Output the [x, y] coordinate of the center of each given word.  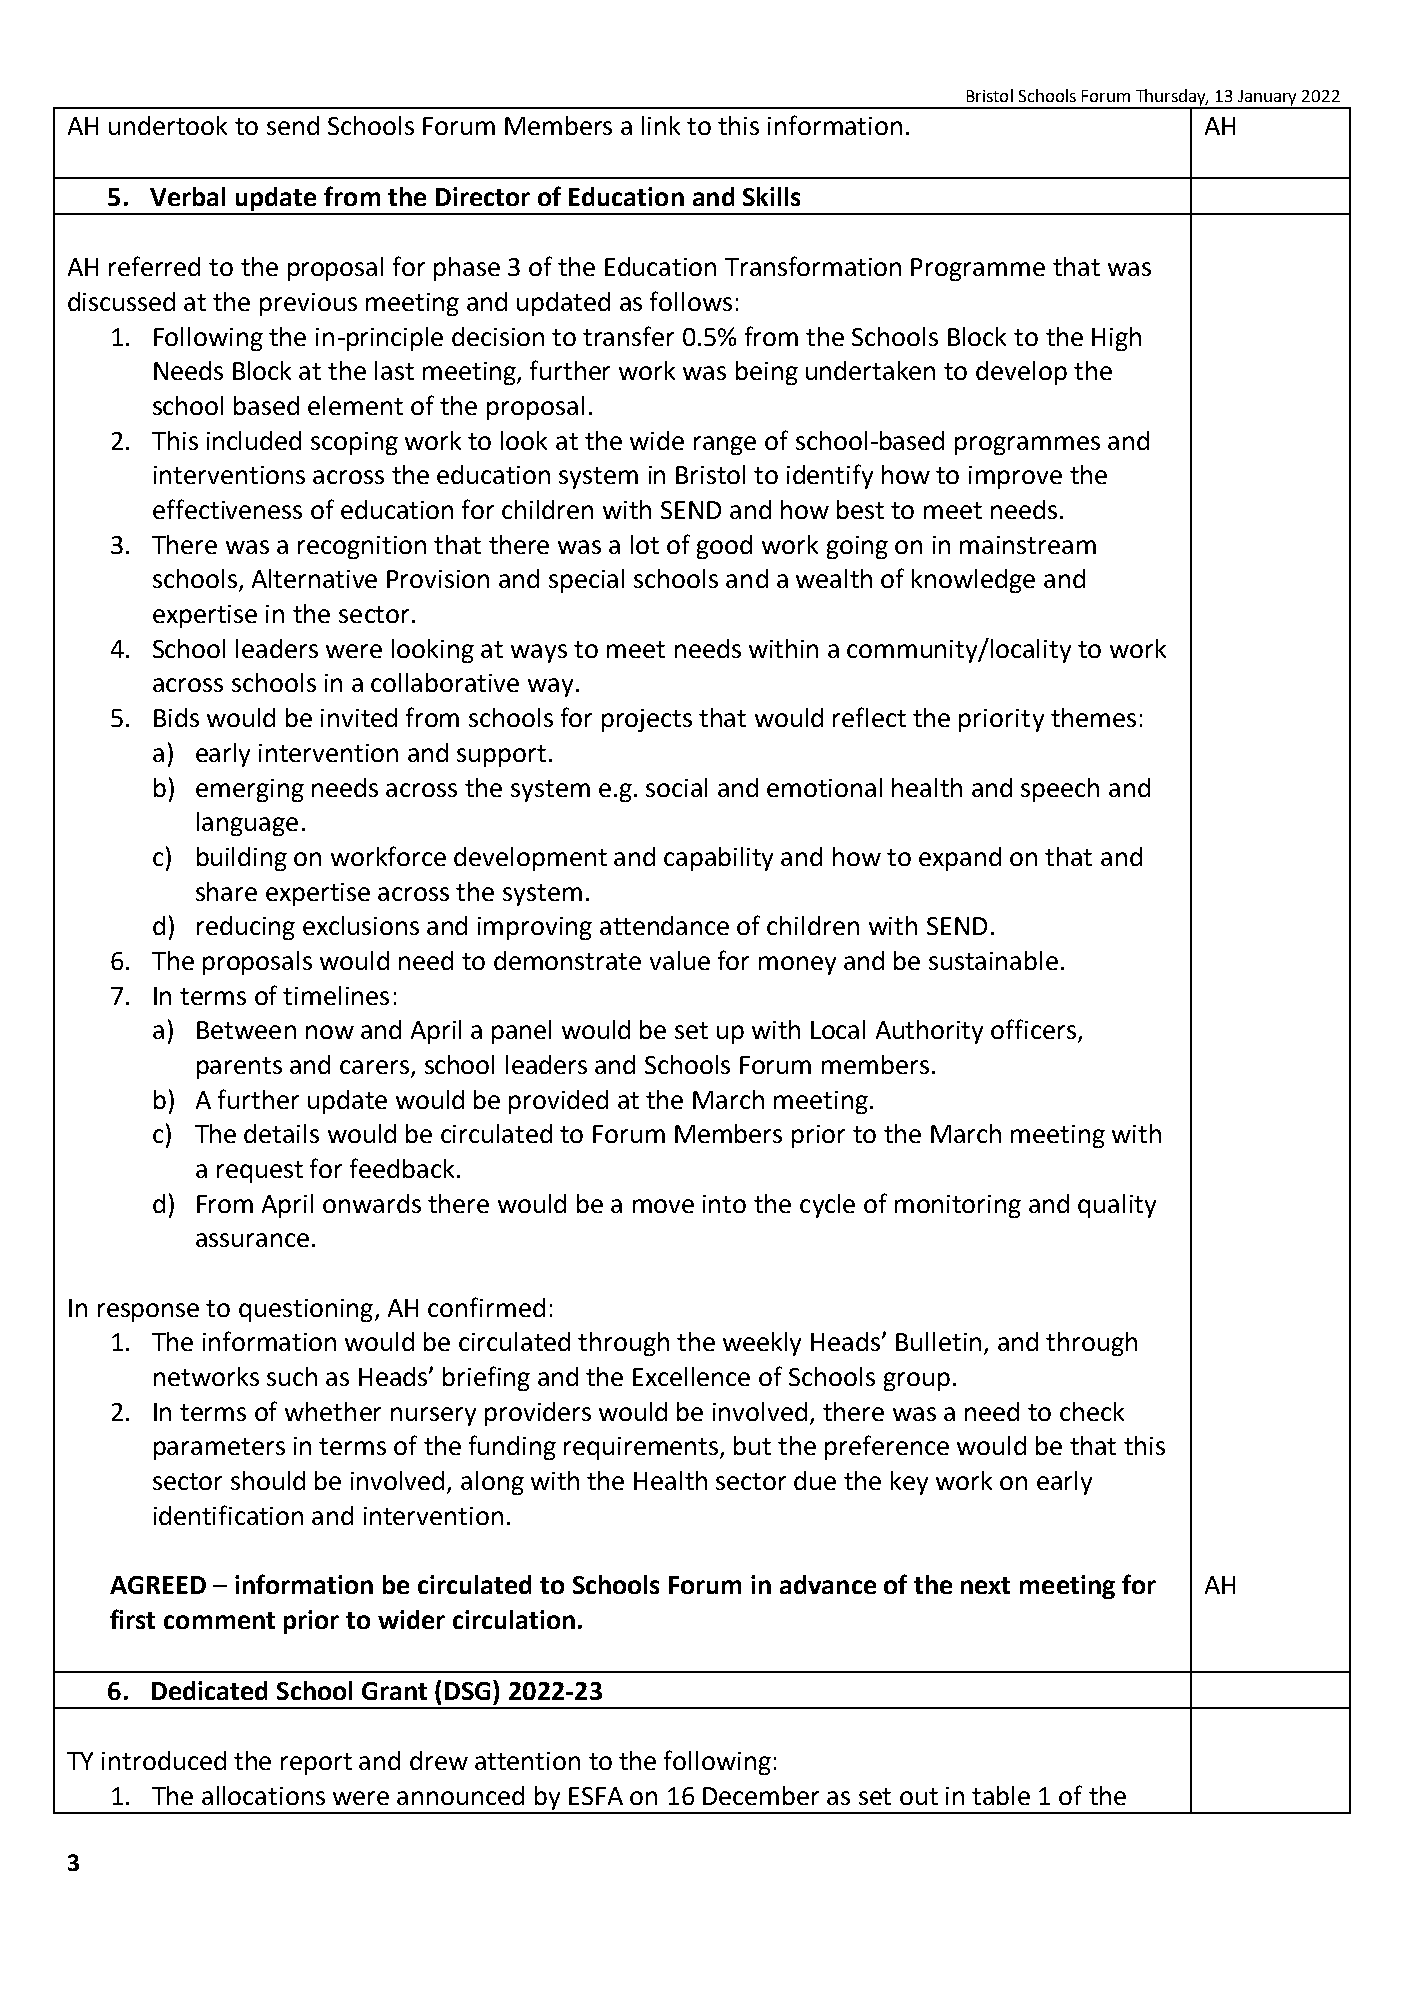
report [316, 1764]
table [1001, 1795]
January [1268, 99]
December [761, 1795]
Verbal [187, 196]
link [661, 125]
